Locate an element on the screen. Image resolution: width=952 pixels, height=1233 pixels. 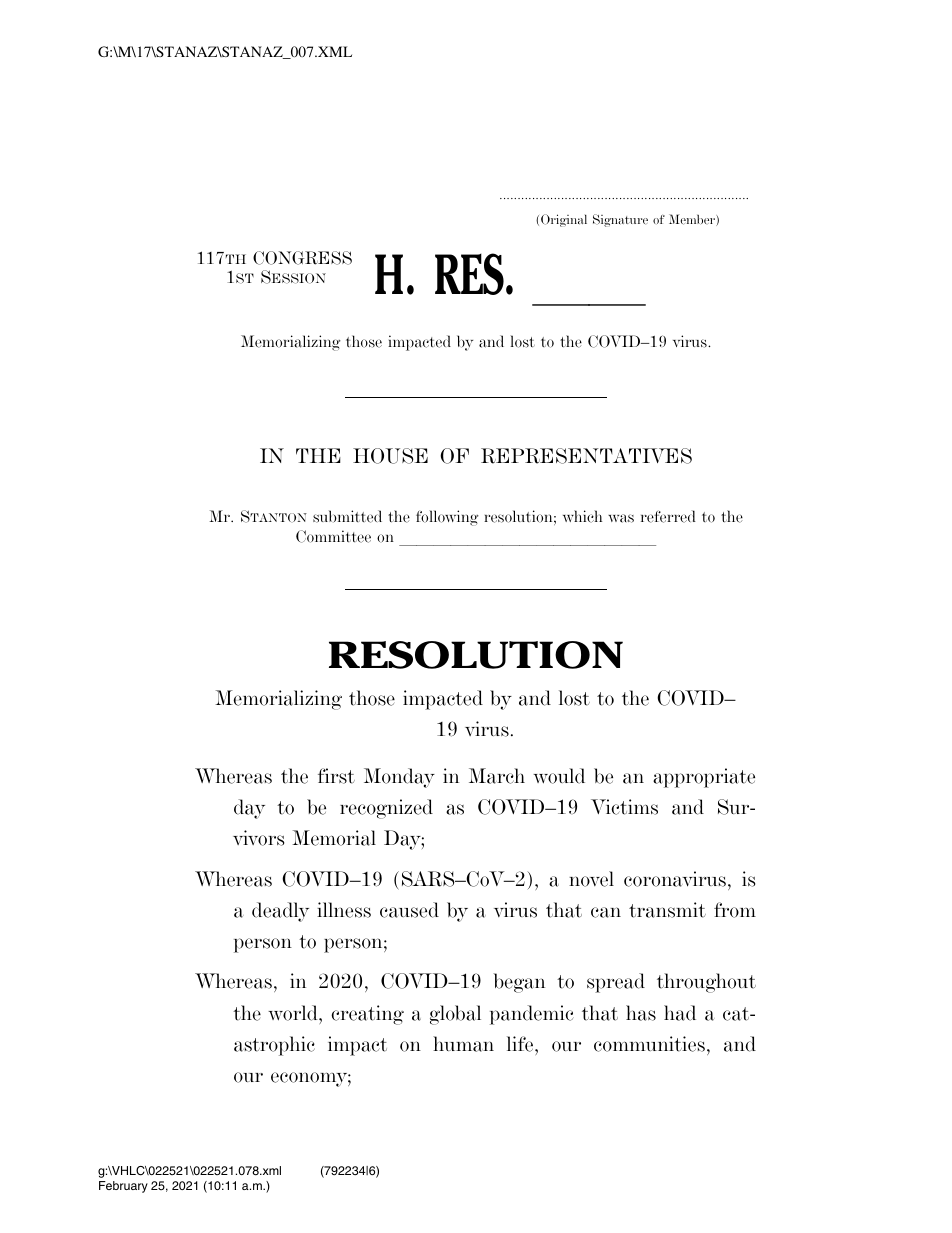
Signature is located at coordinates (620, 220).
